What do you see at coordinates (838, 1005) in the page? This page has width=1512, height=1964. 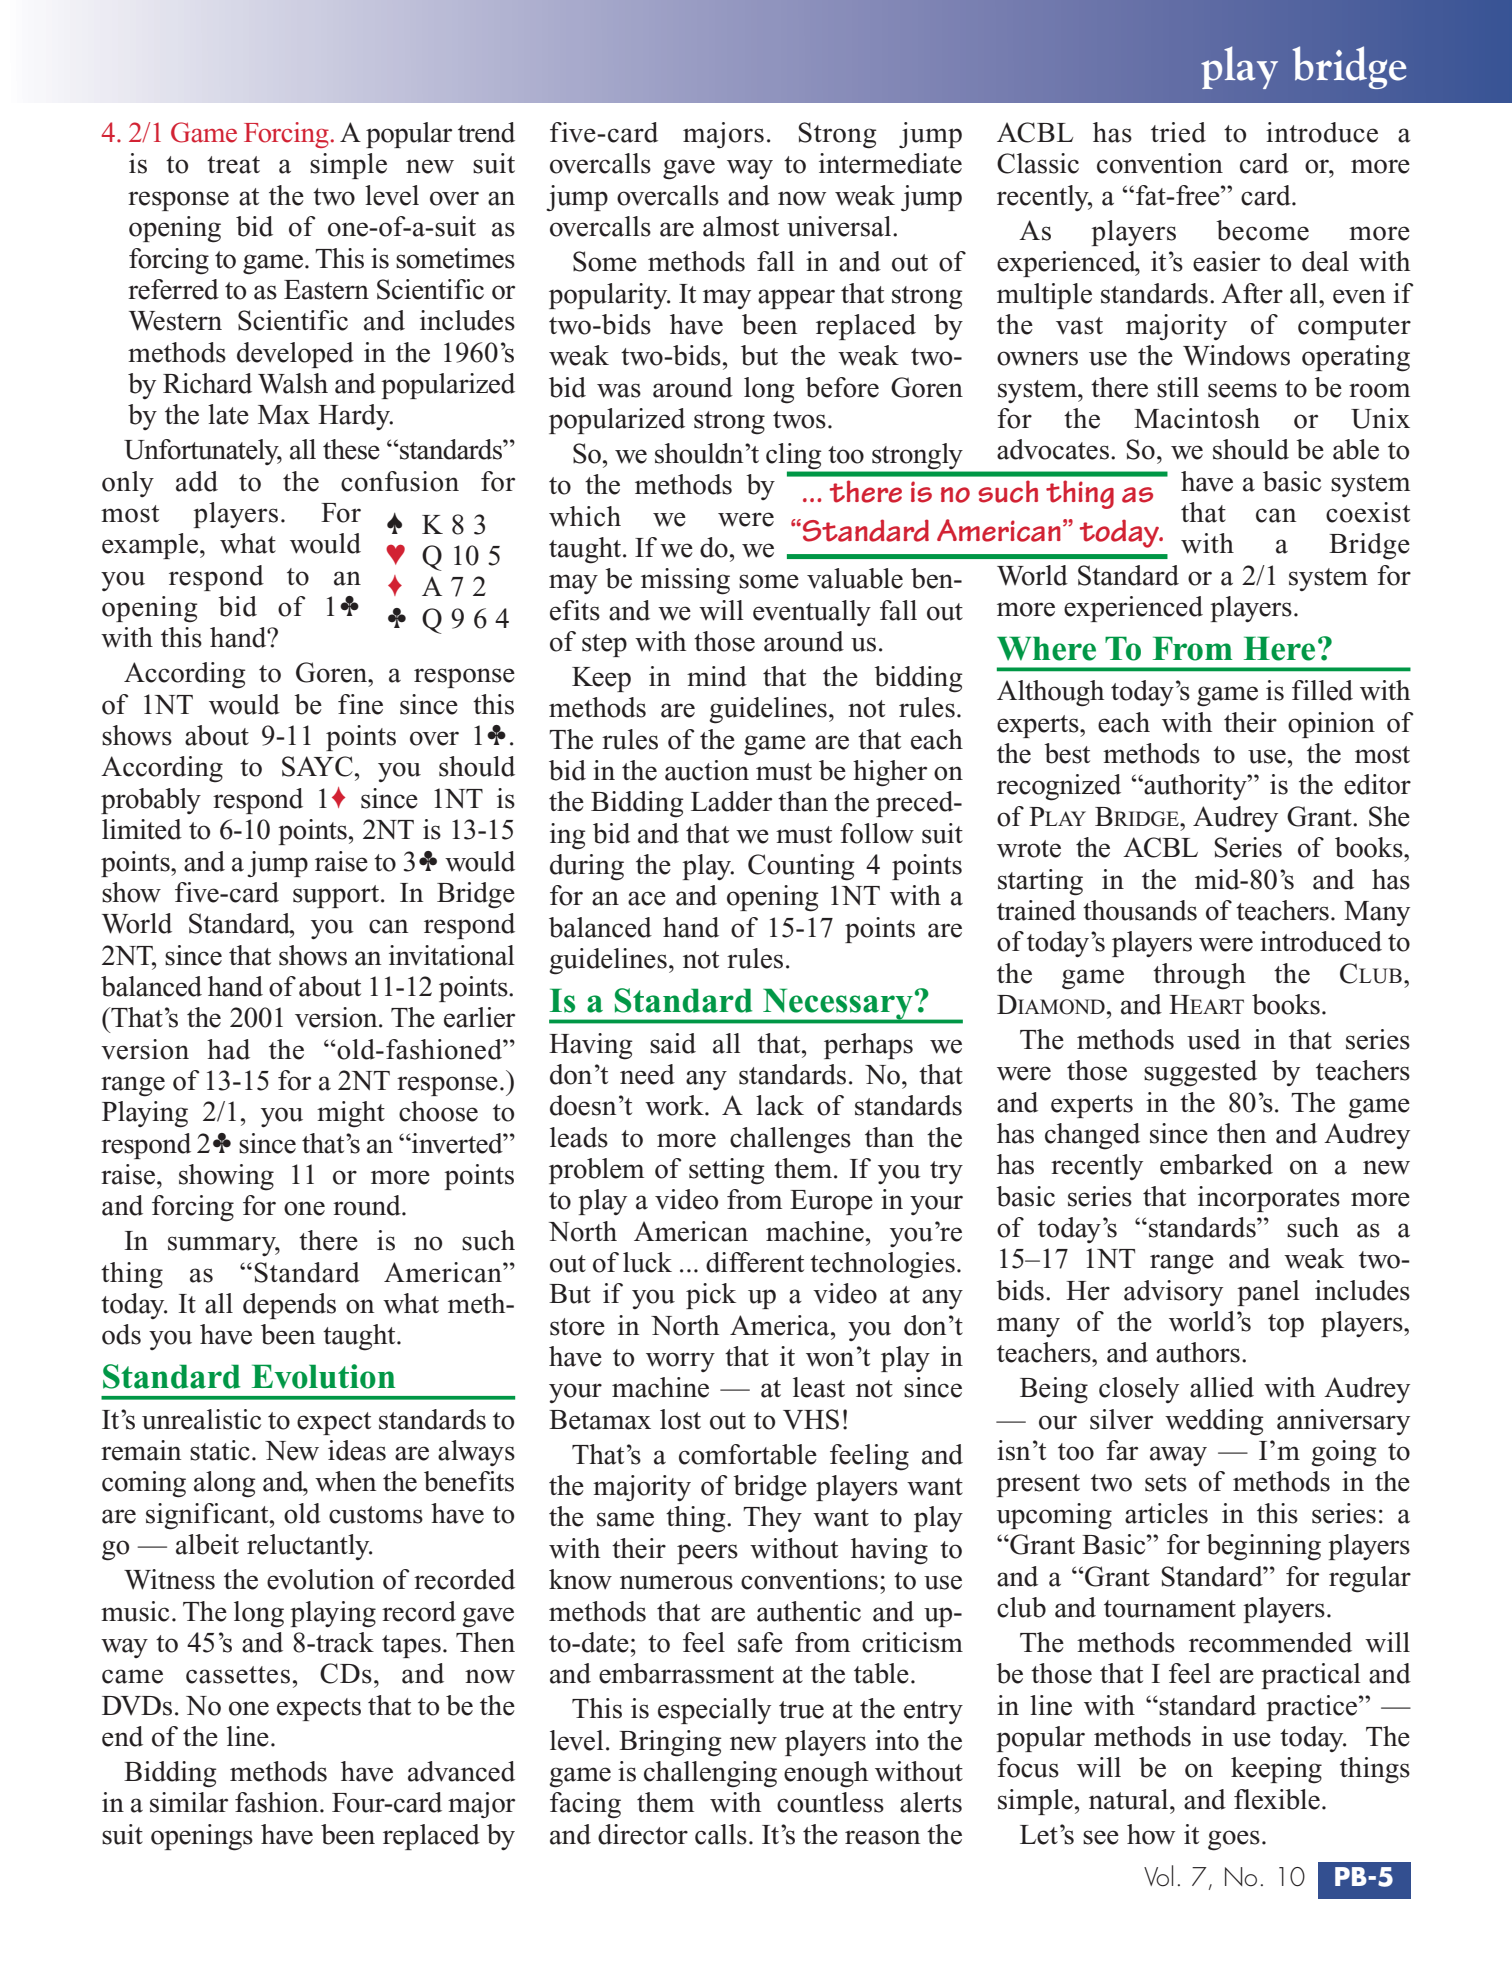 I see `Necessary` at bounding box center [838, 1005].
